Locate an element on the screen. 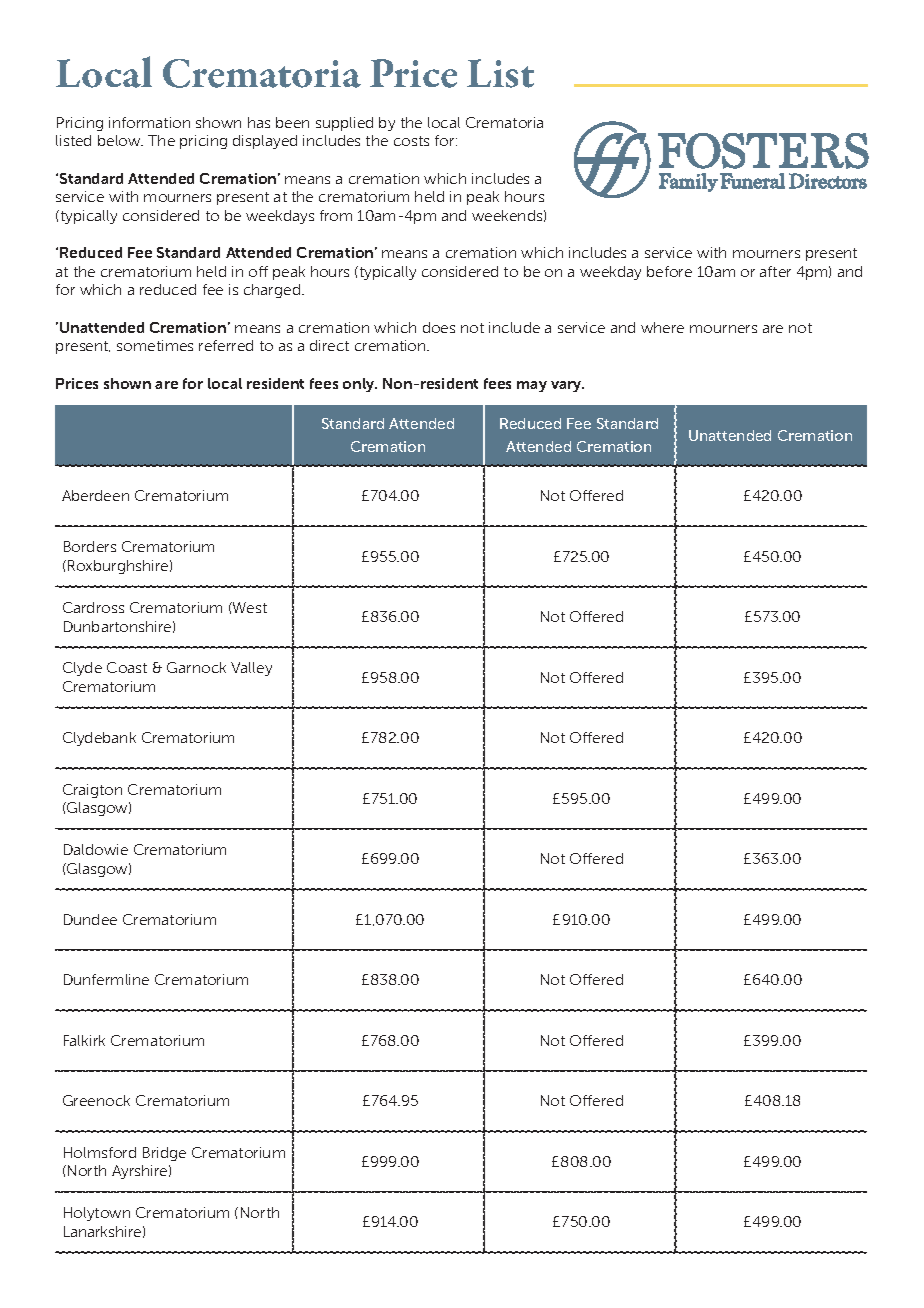 The width and height of the screenshot is (924, 1308). costs is located at coordinates (411, 141).
